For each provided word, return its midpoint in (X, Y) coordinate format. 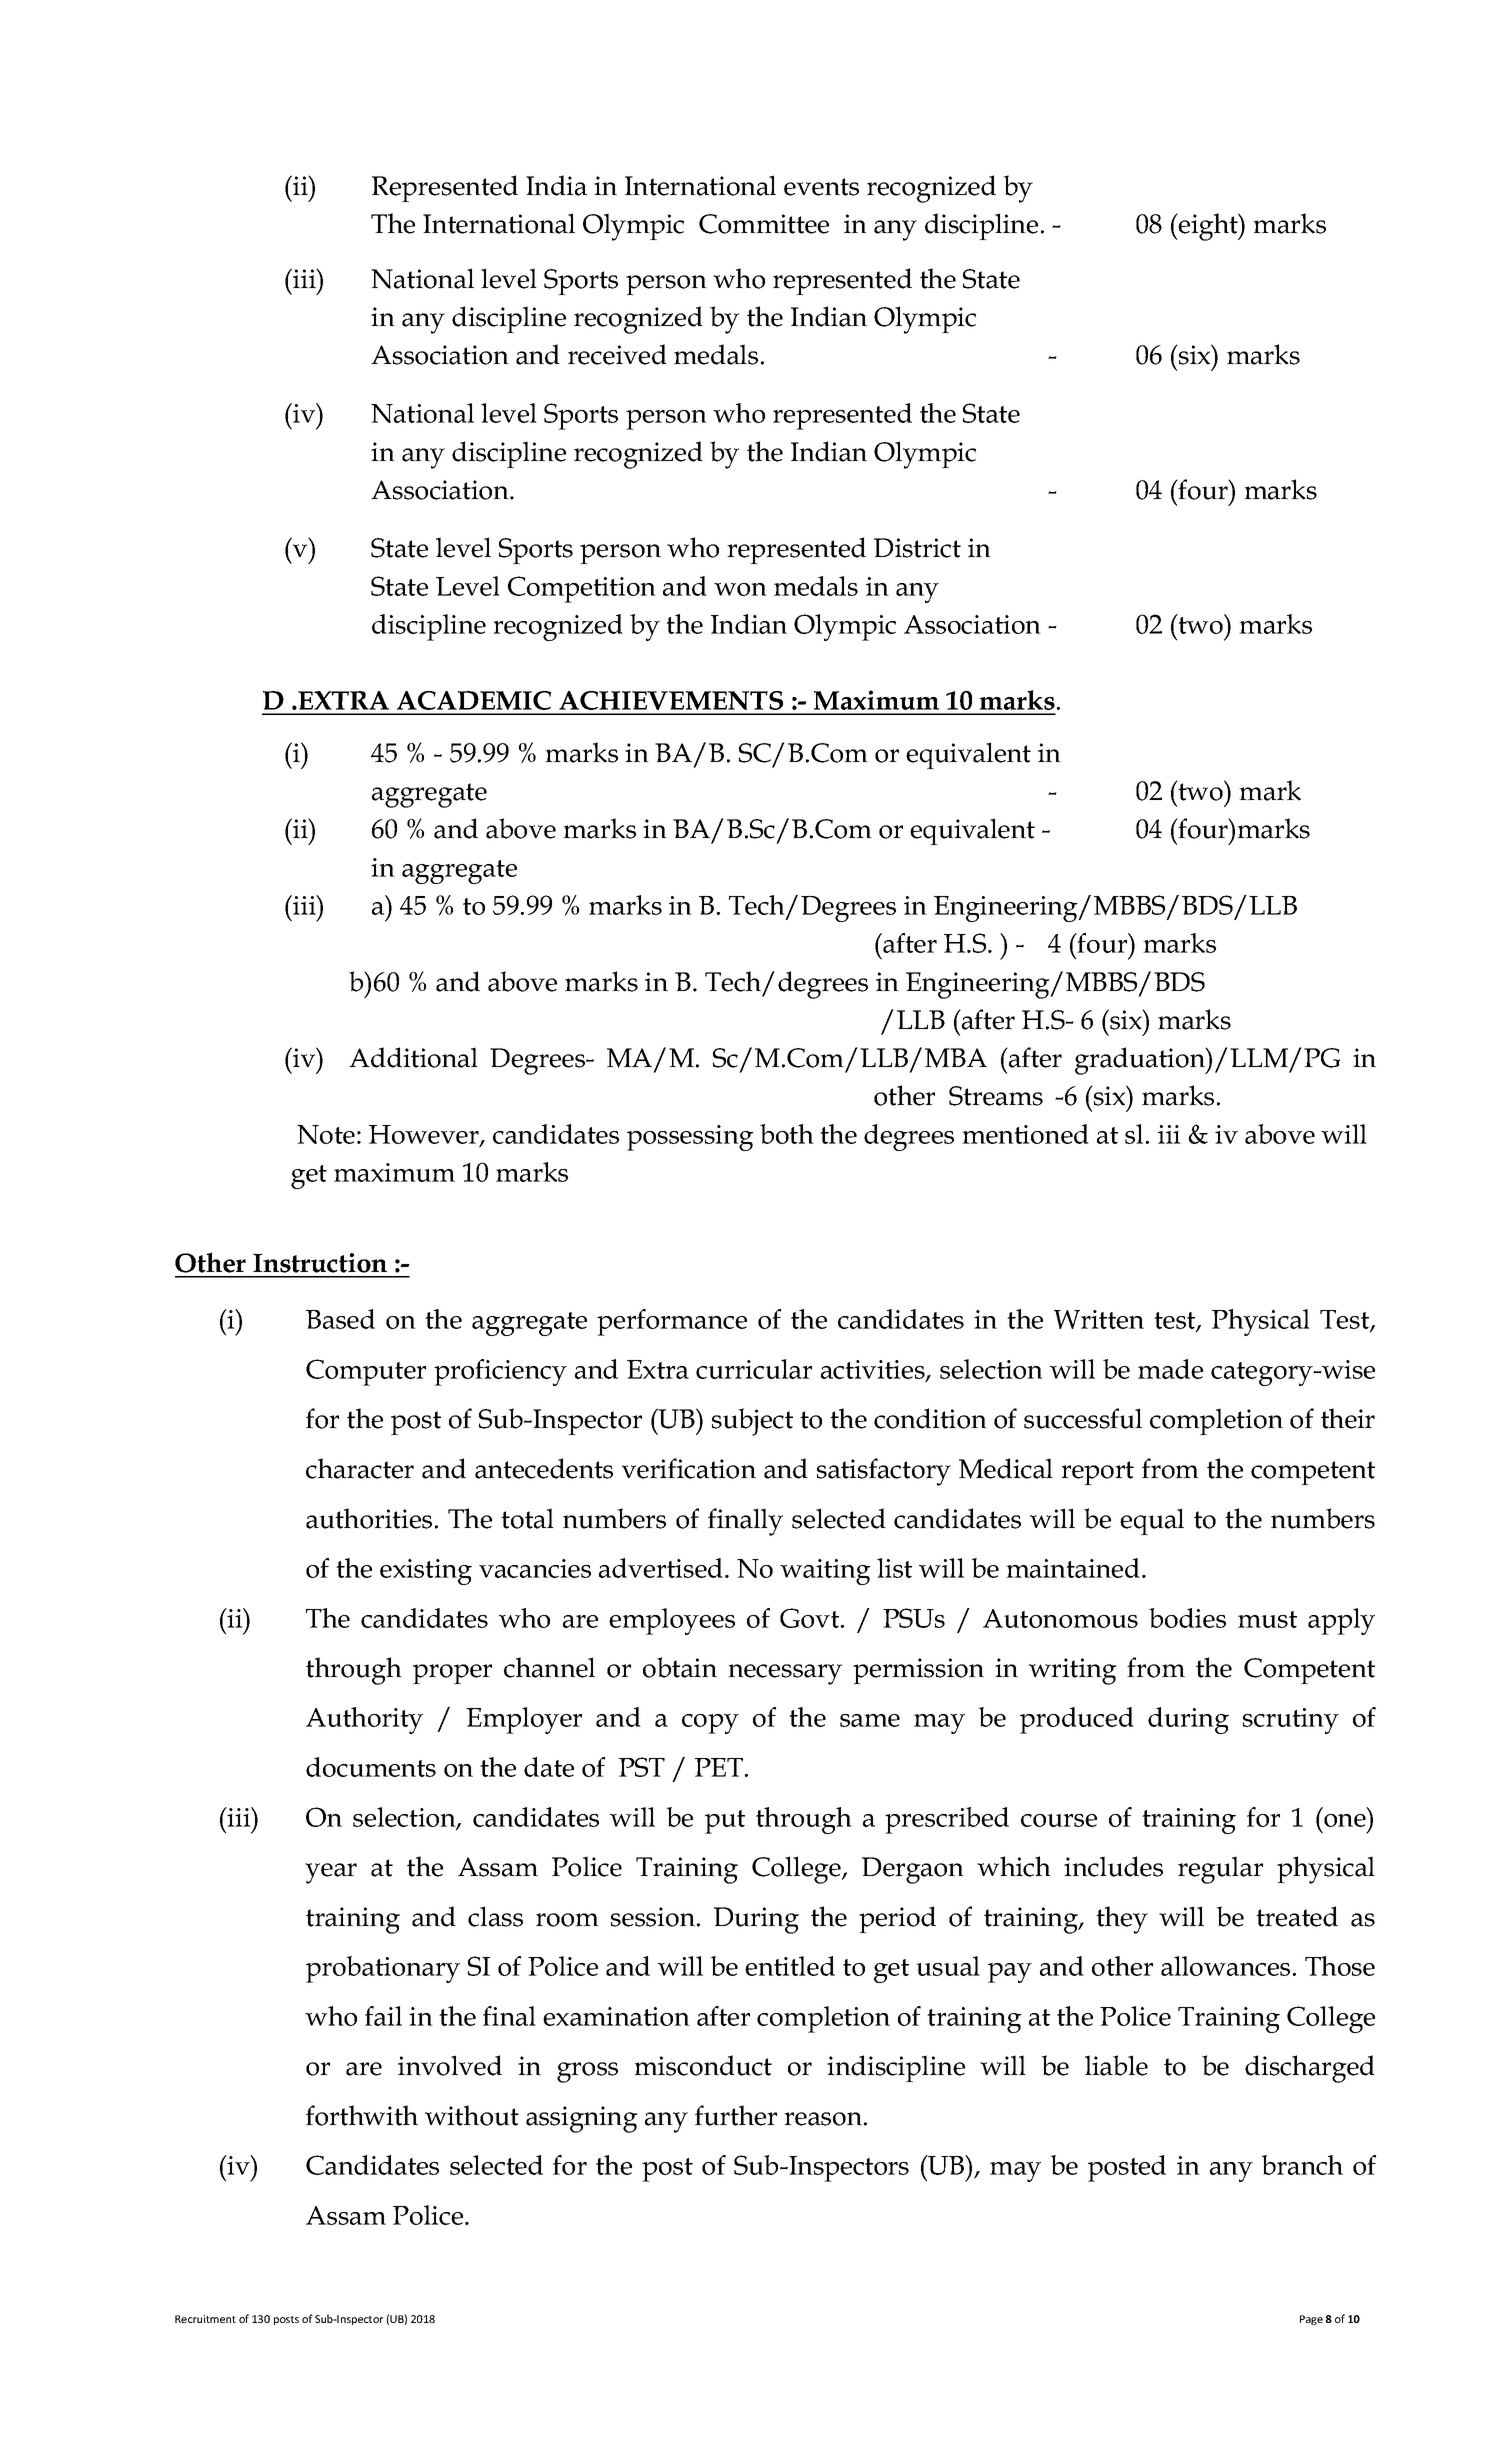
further (736, 2115)
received (617, 354)
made (1170, 1369)
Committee (764, 224)
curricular (754, 1369)
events (821, 187)
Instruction (320, 1263)
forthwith (362, 2115)
